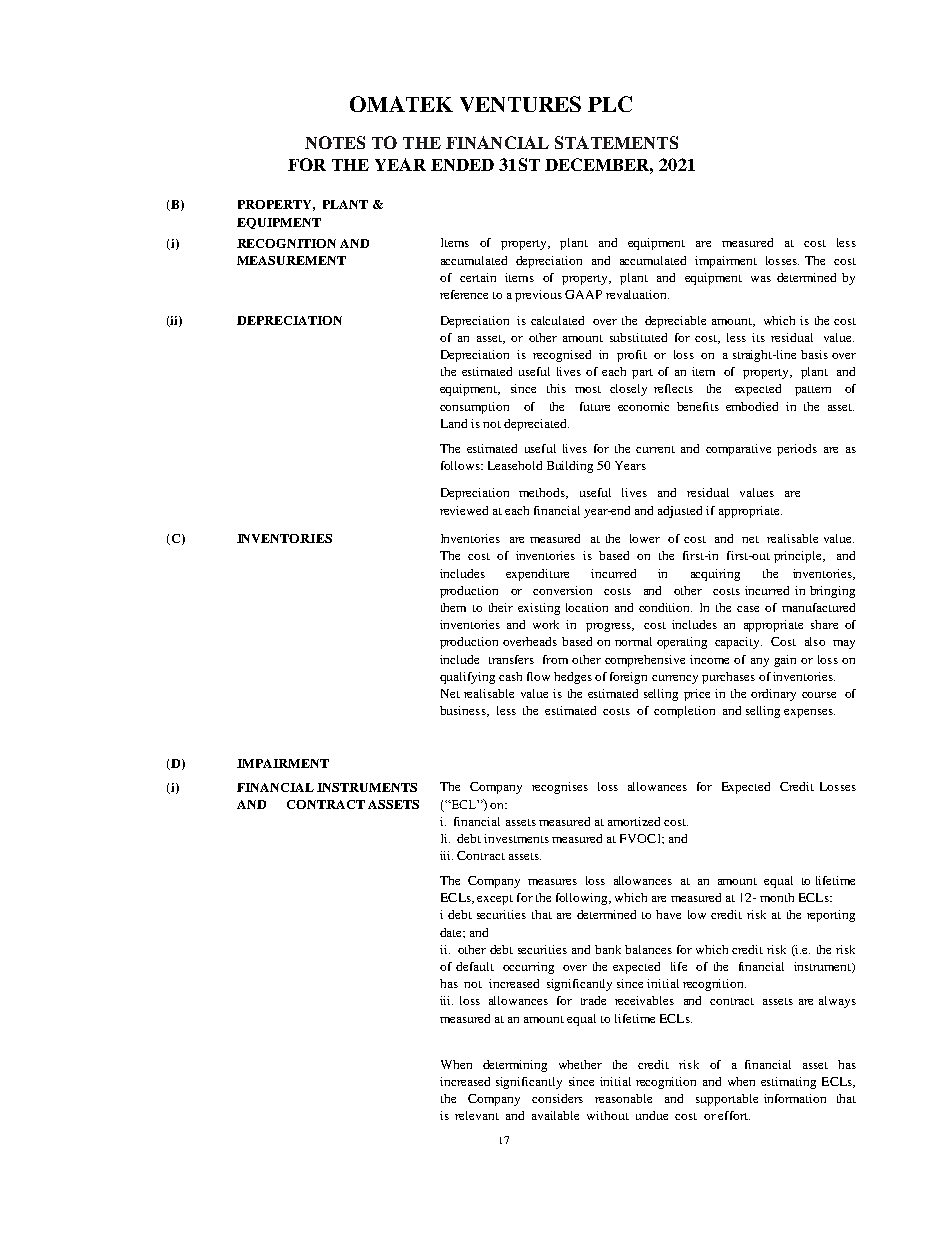 The height and width of the page is (1233, 952). I want to click on location, so click(587, 607).
